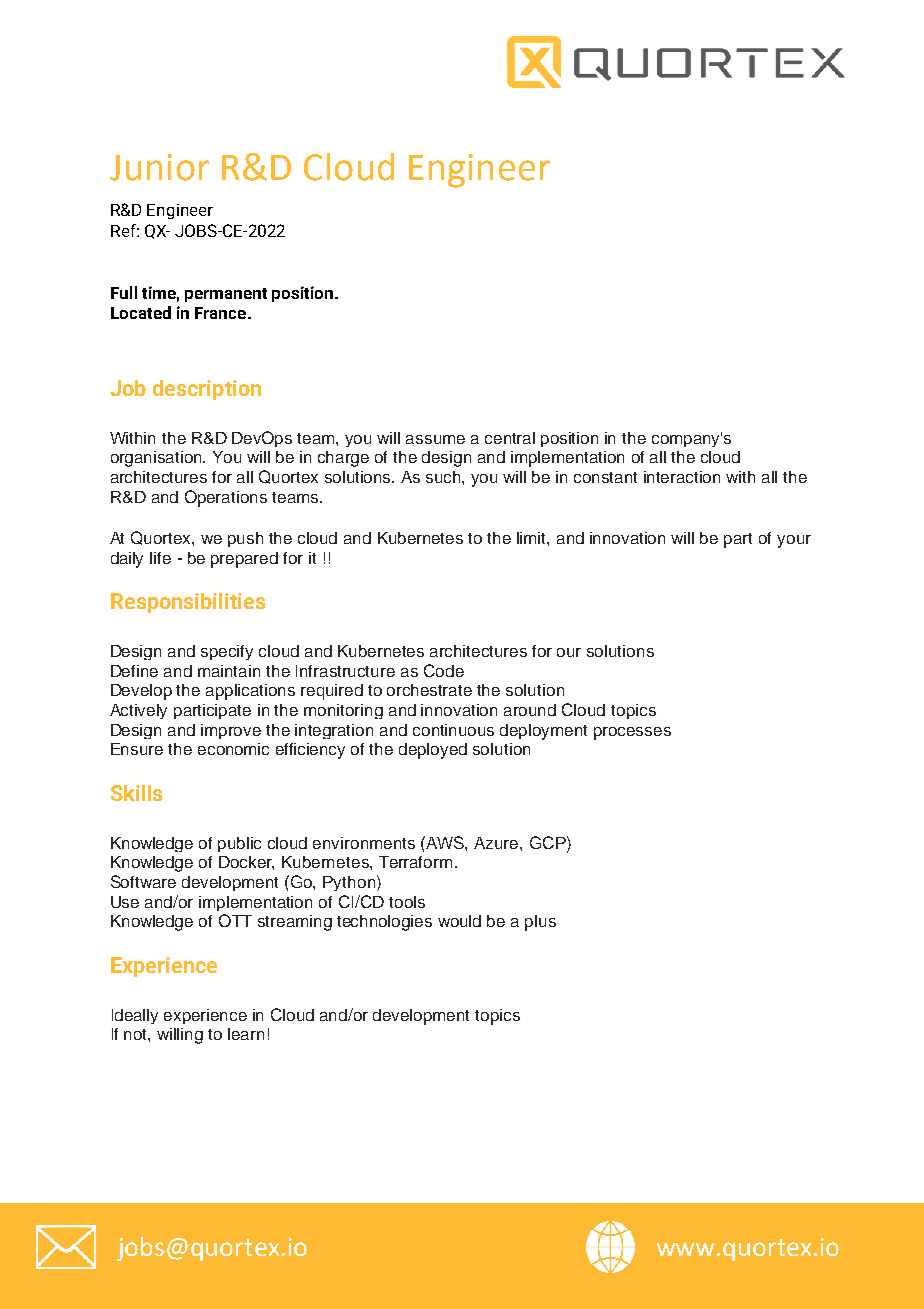 Image resolution: width=924 pixels, height=1309 pixels. Describe the element at coordinates (207, 390) in the page. I see `description` at that location.
